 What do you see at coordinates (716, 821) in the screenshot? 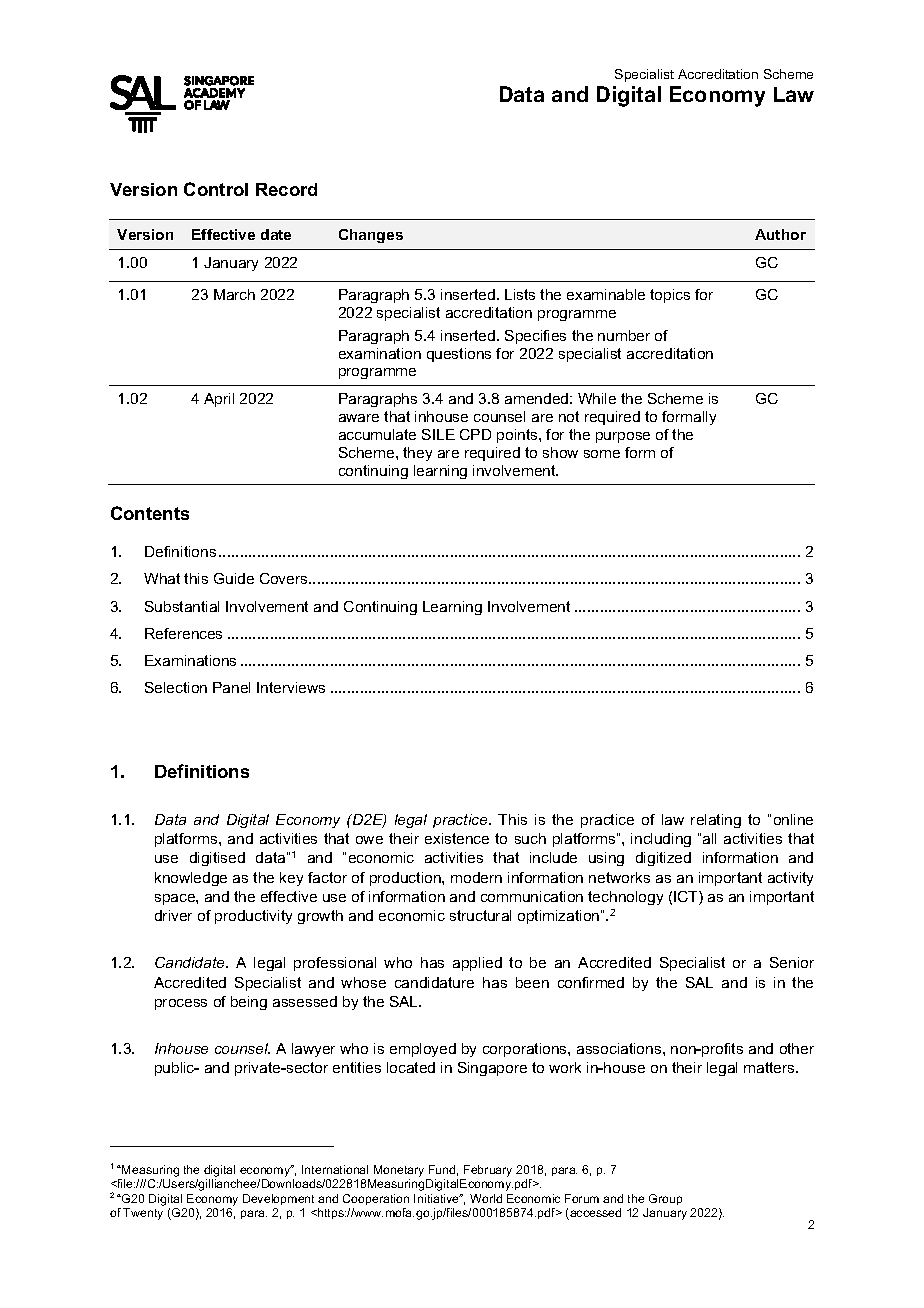
I see `relating` at bounding box center [716, 821].
